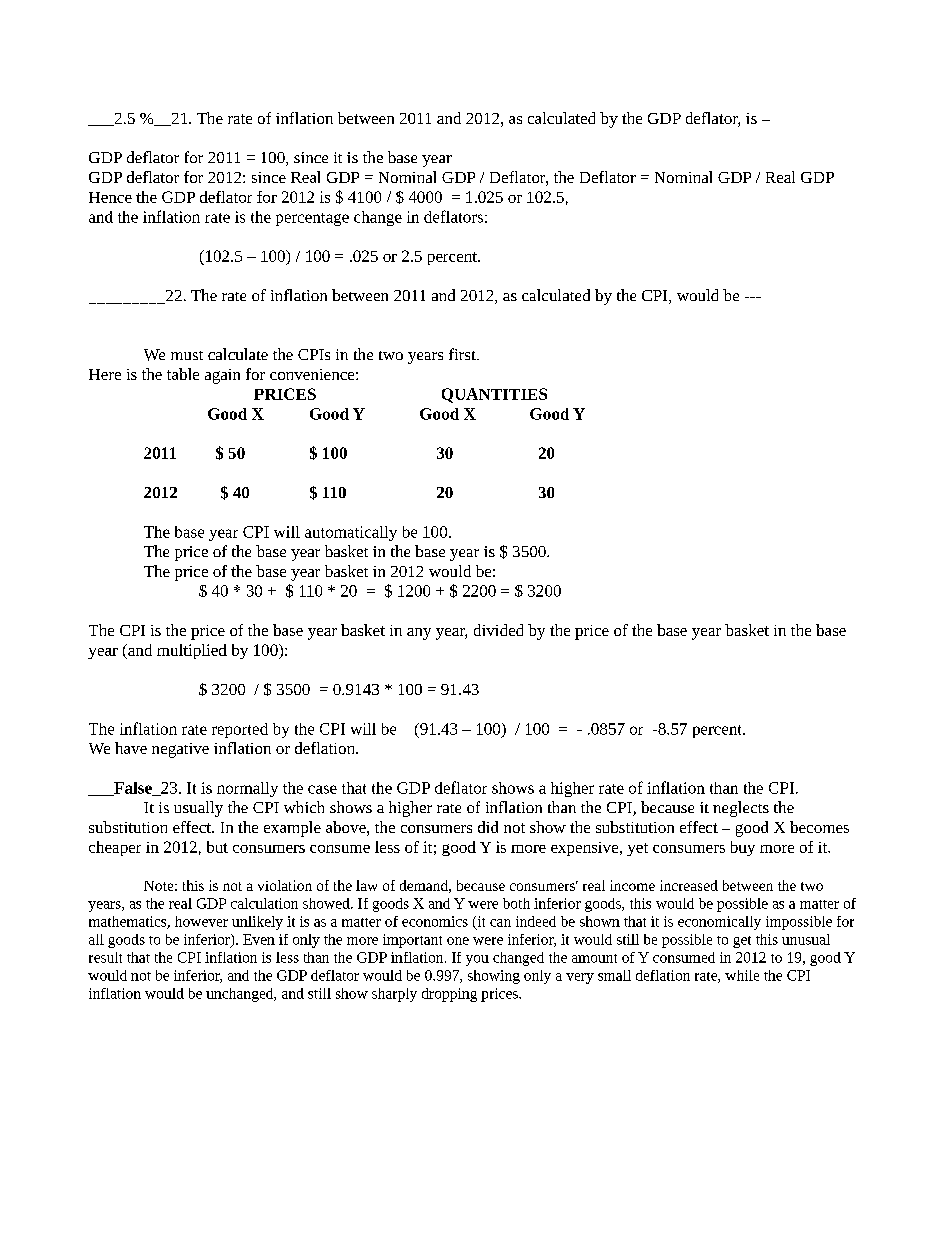 Image resolution: width=952 pixels, height=1233 pixels. Describe the element at coordinates (198, 809) in the page. I see `usually` at that location.
